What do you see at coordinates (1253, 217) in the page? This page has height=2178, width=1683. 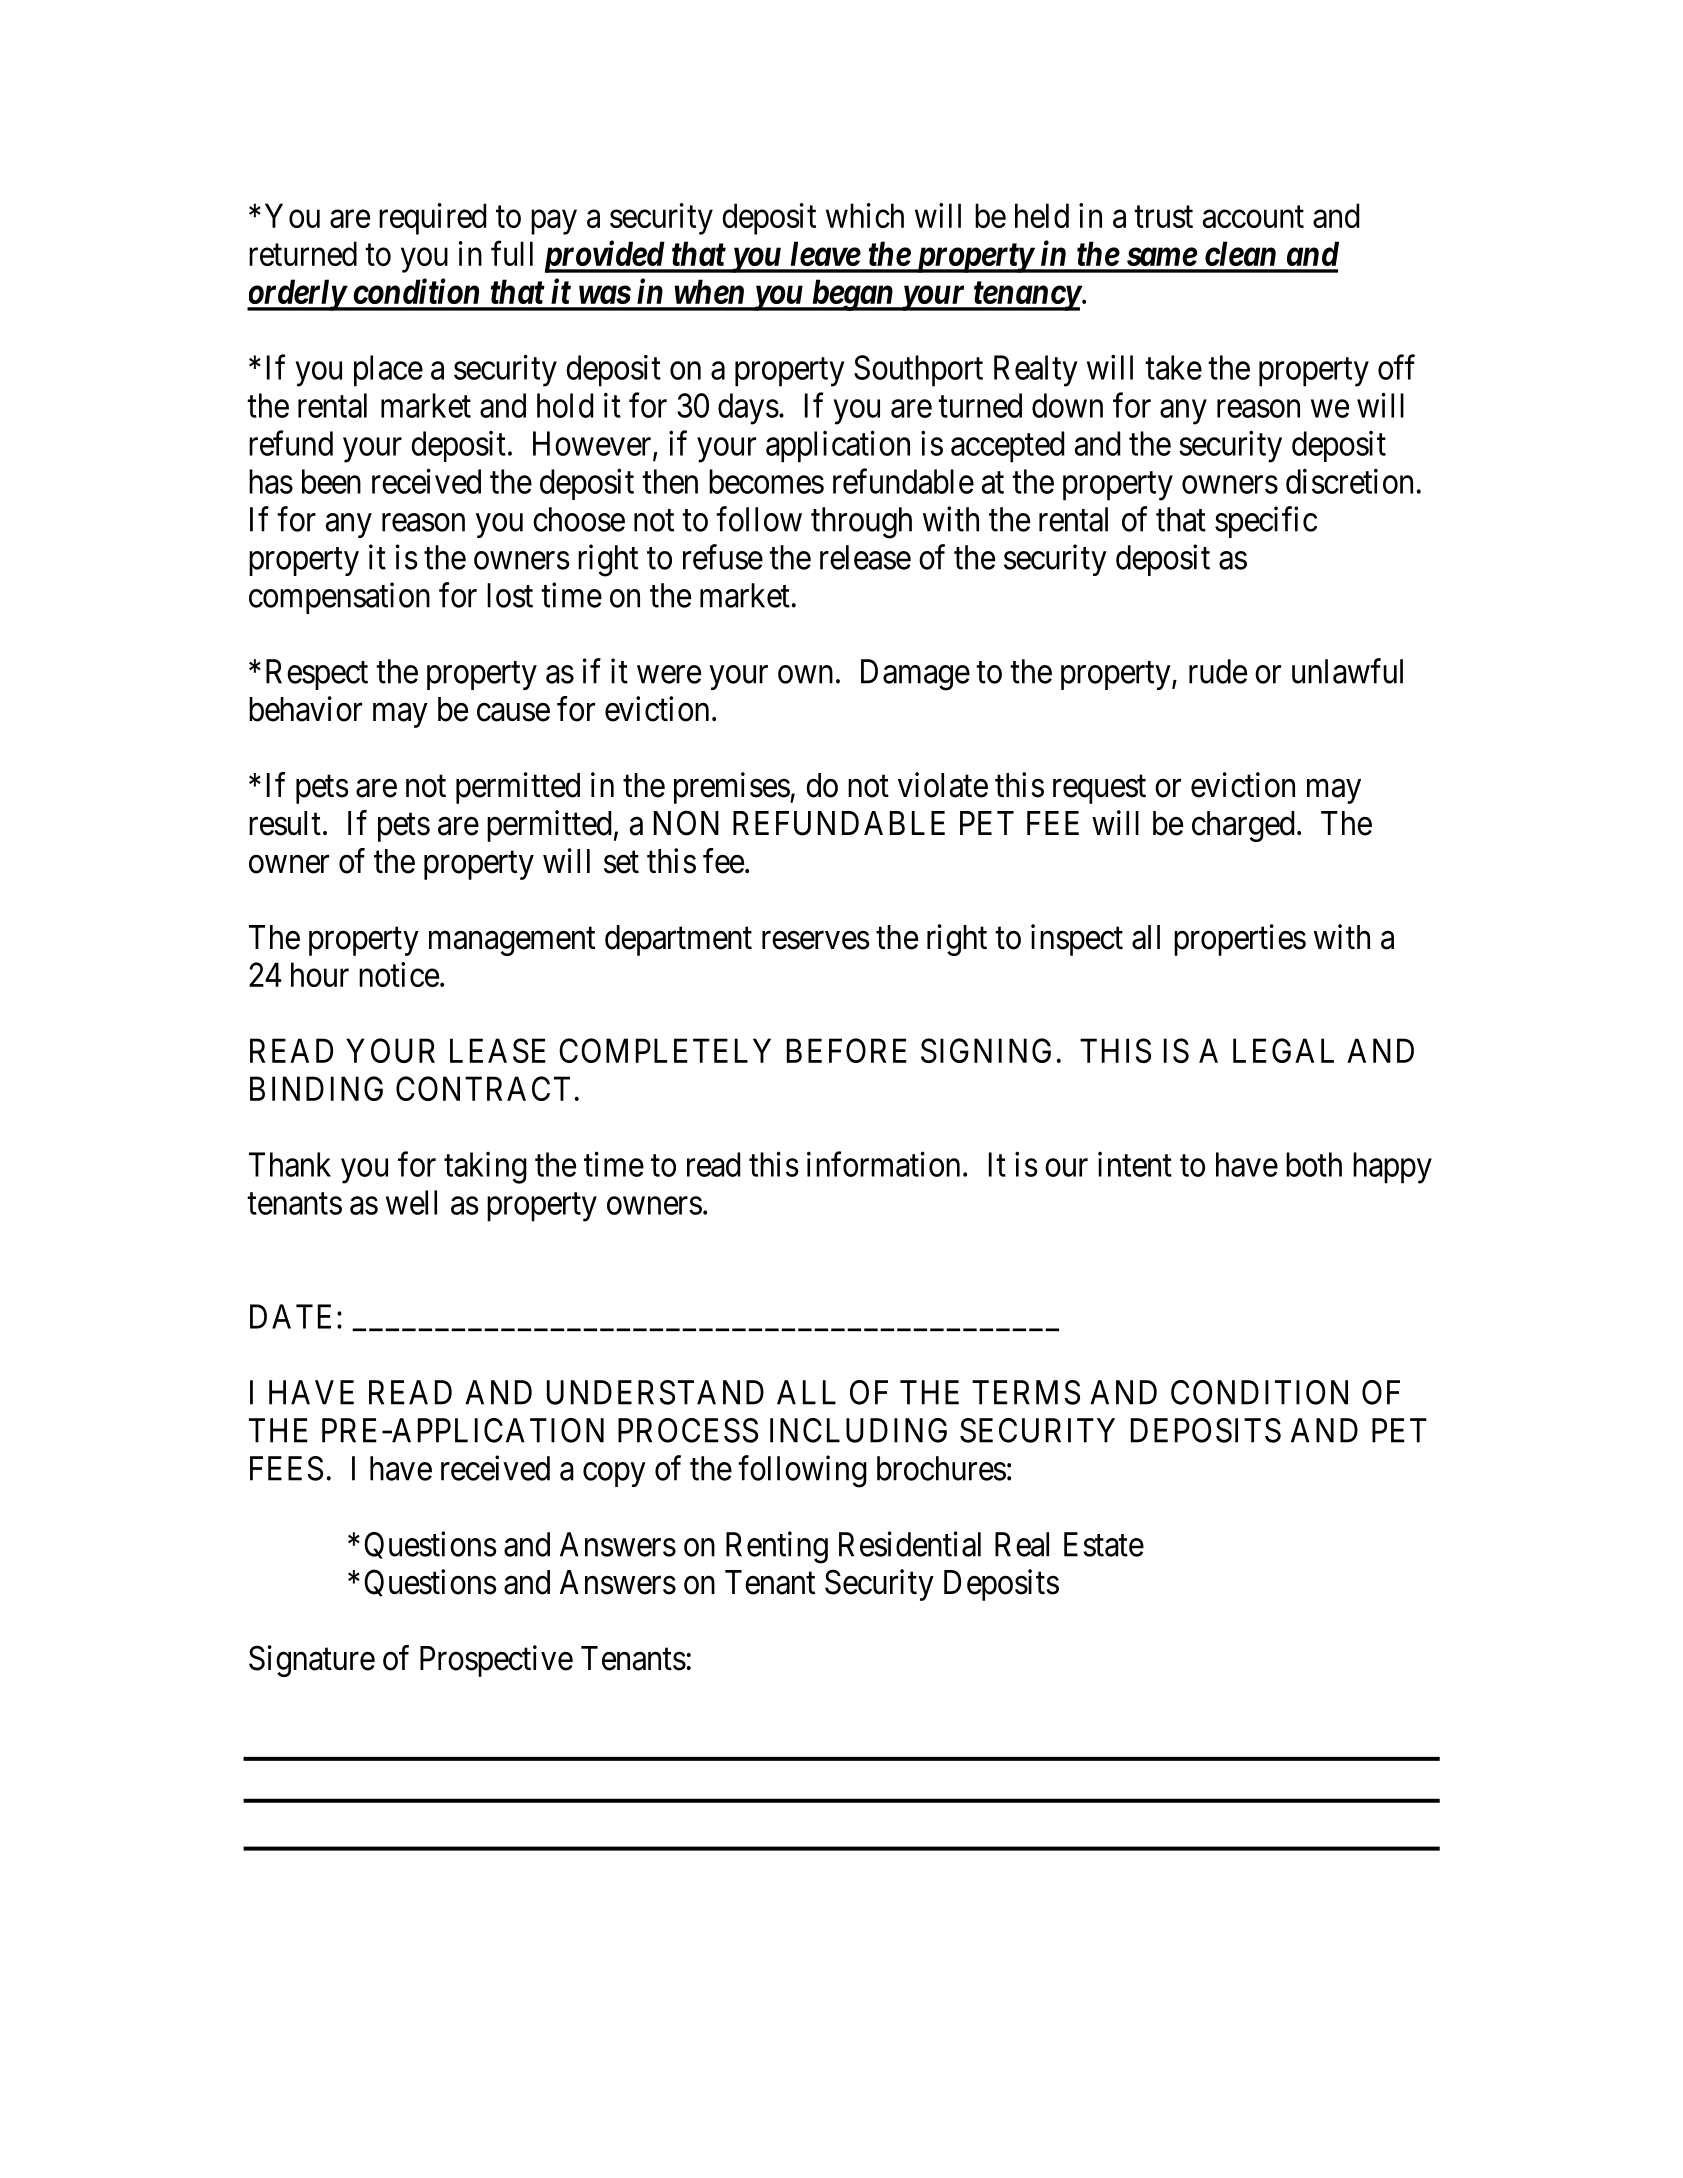 I see `account` at bounding box center [1253, 217].
